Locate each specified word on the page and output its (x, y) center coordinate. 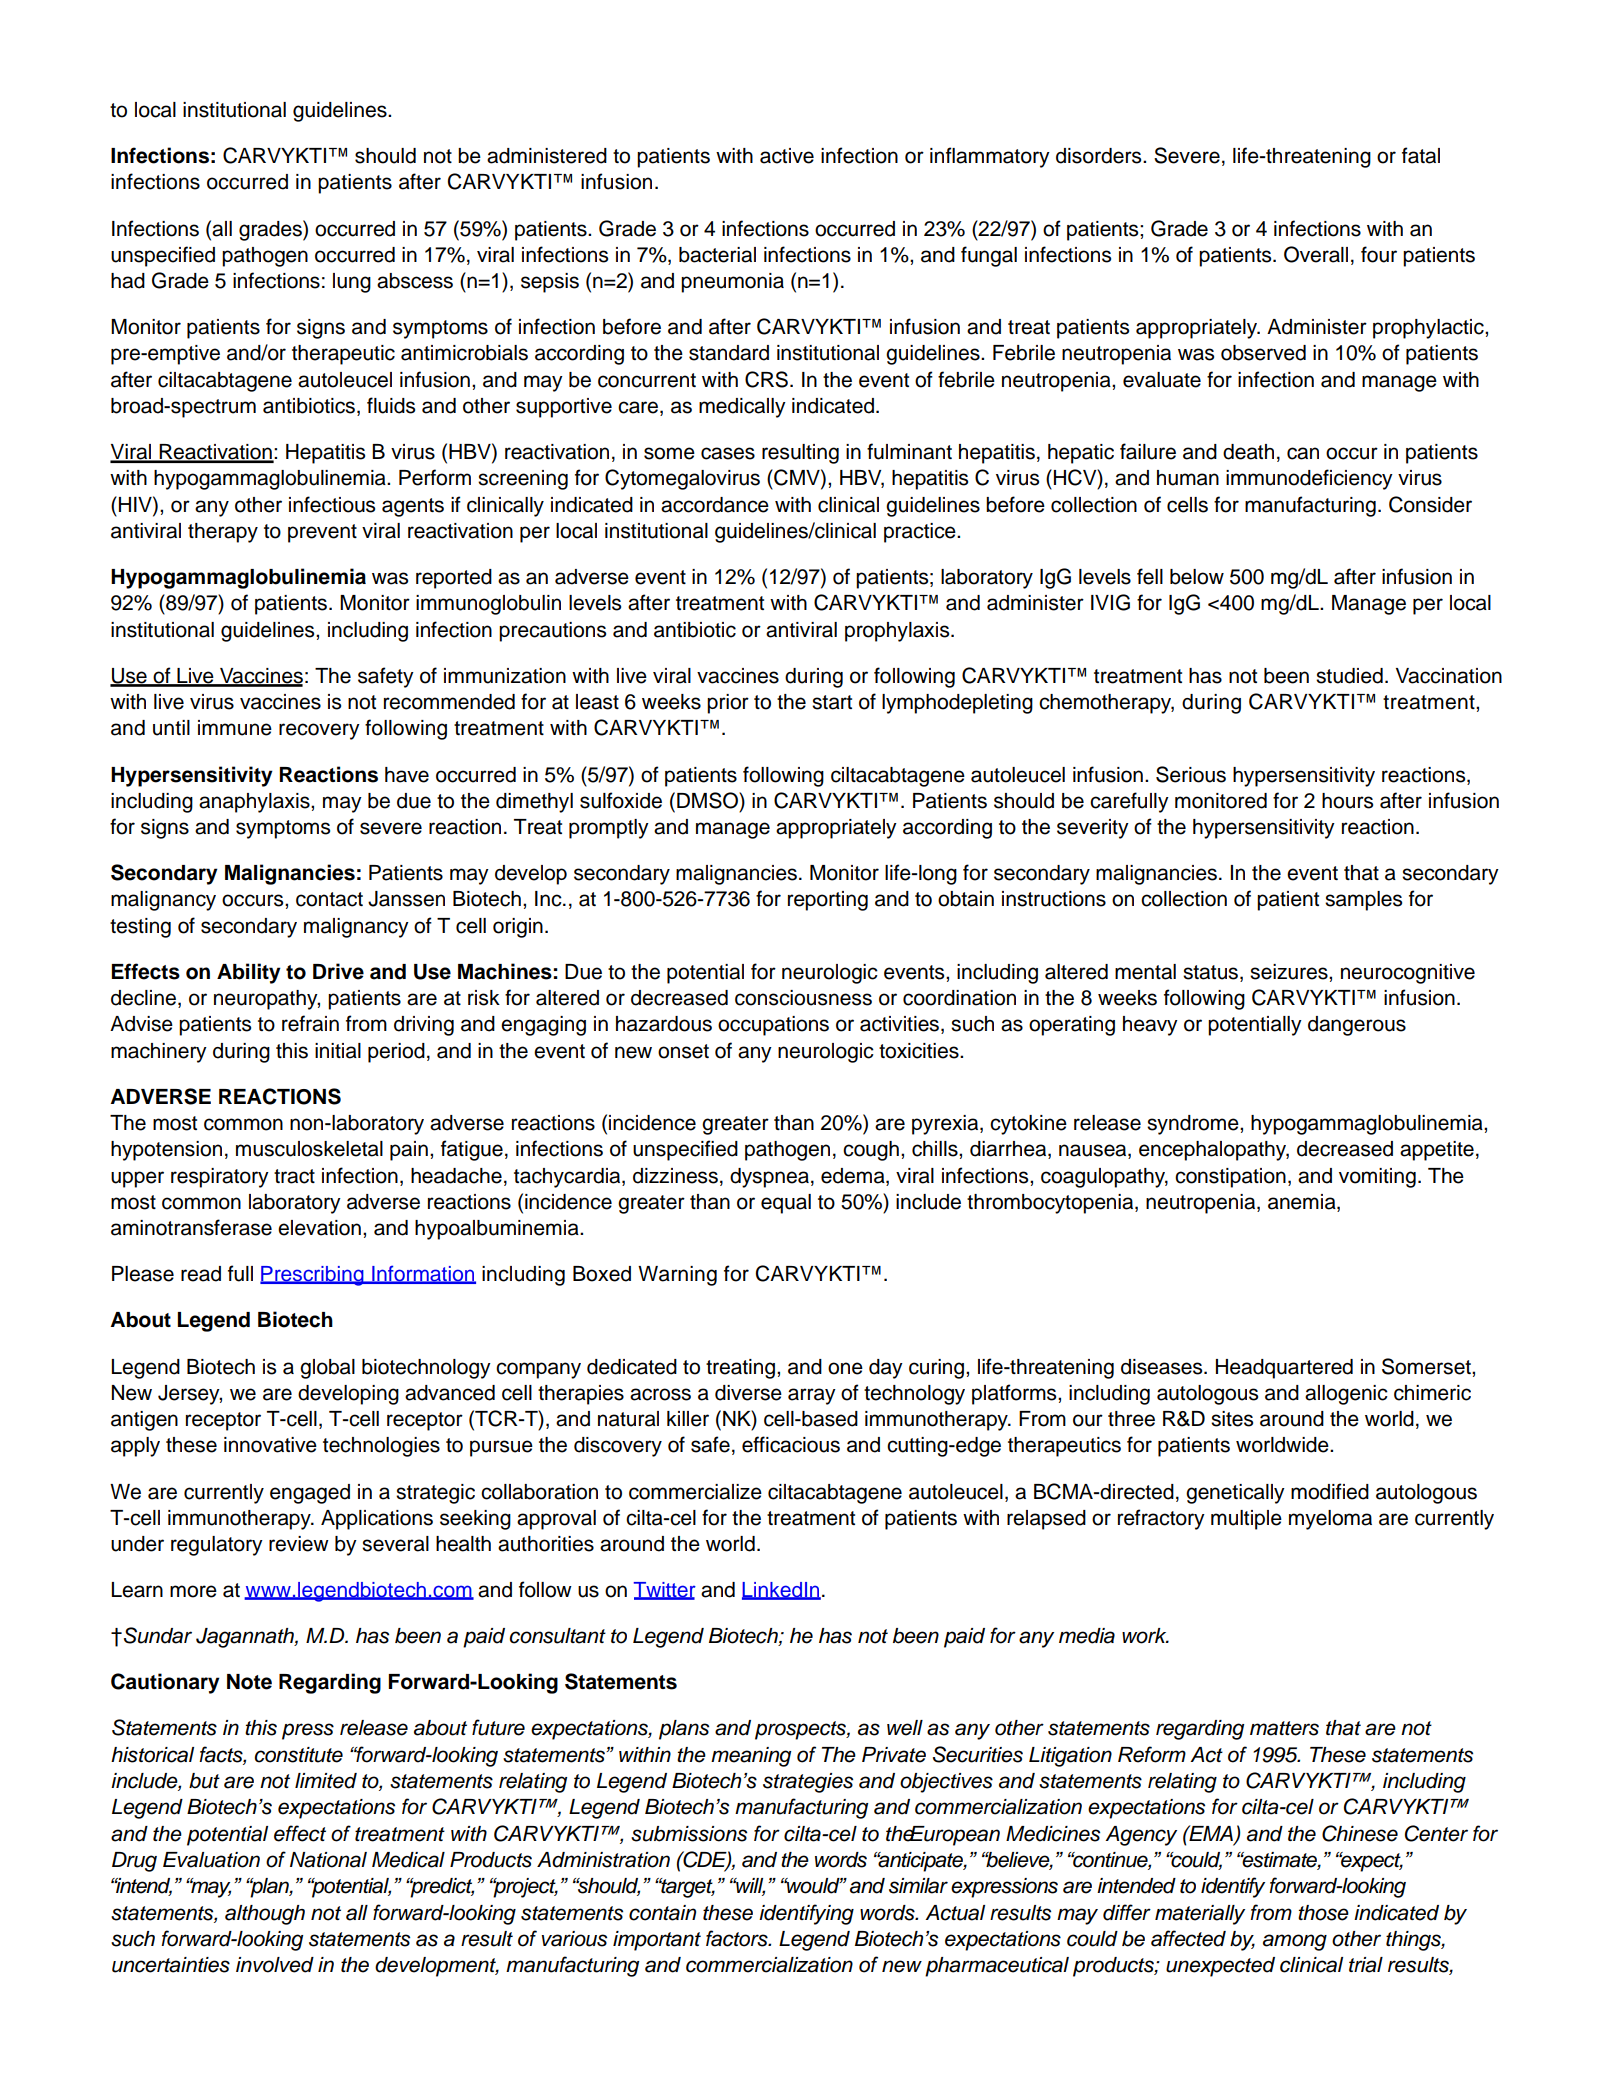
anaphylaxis (255, 803)
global (327, 1369)
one (845, 1368)
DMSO (708, 800)
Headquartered (1284, 1369)
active (787, 156)
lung (352, 283)
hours (1347, 801)
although (265, 1915)
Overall (1316, 254)
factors (738, 1938)
